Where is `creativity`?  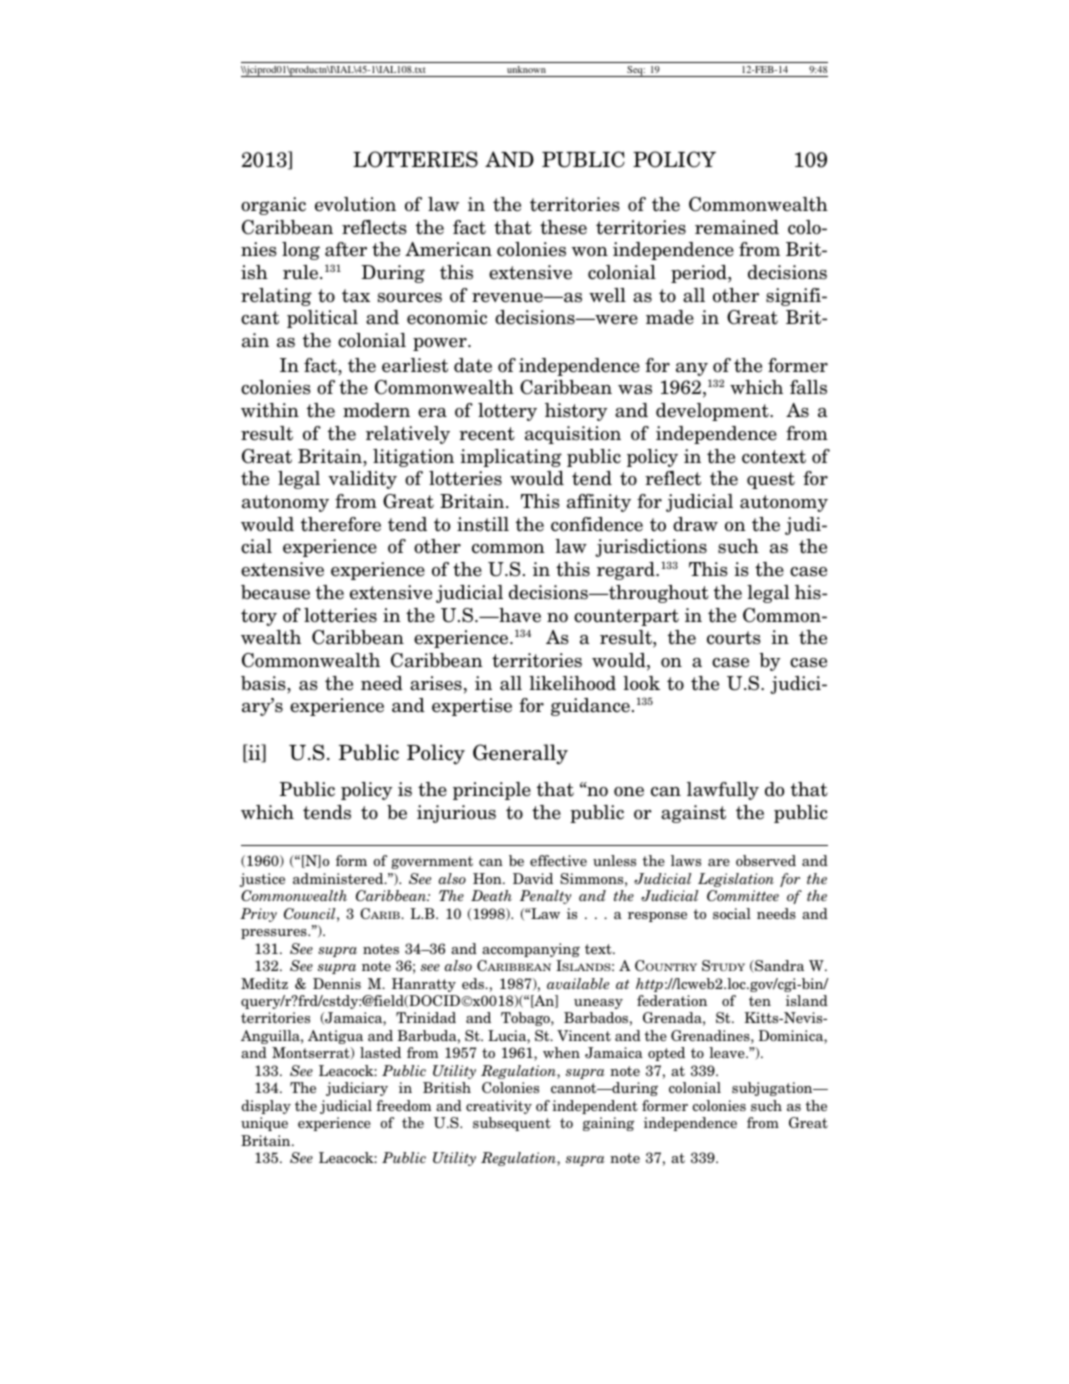
creativity is located at coordinates (499, 1107).
